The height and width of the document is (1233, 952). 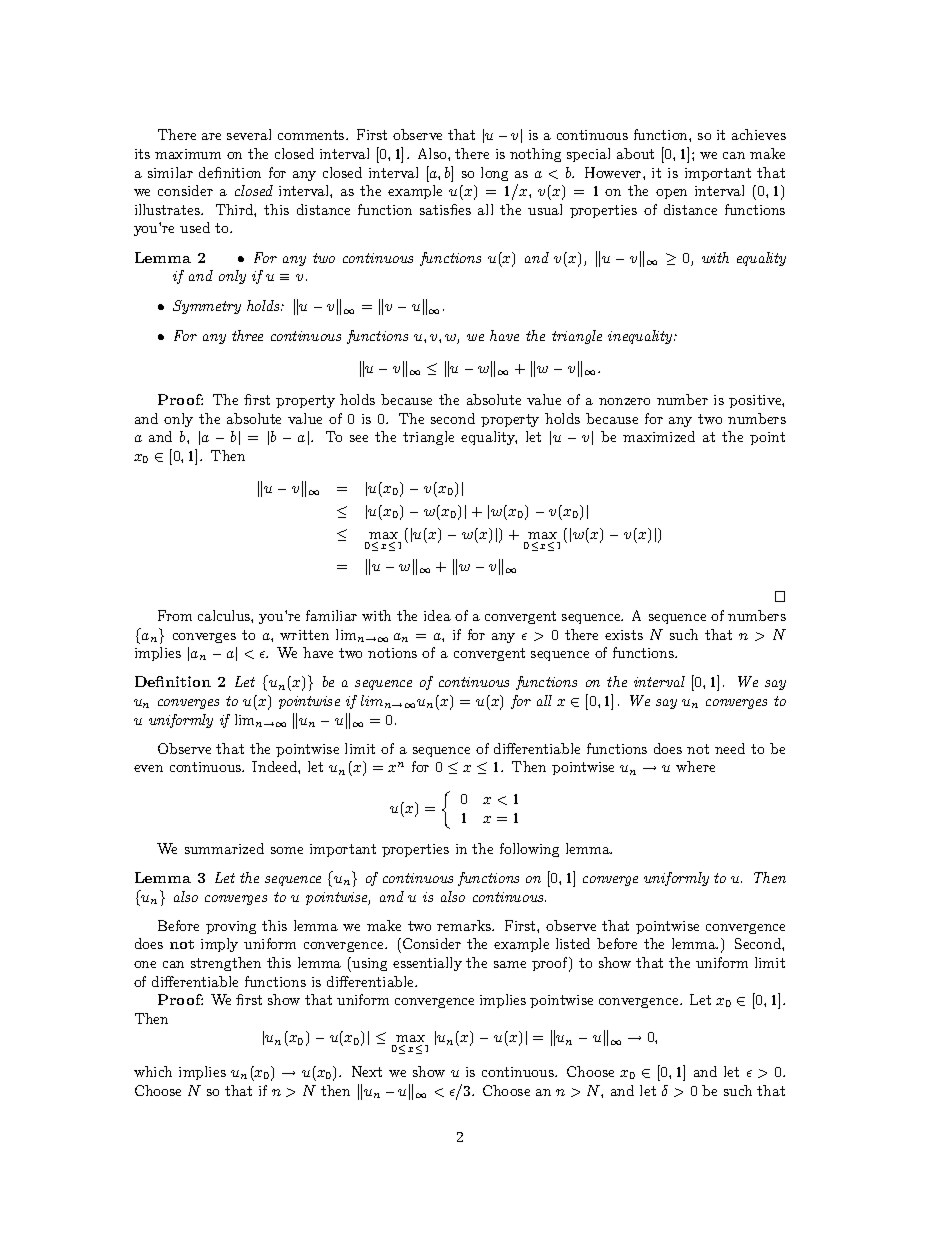 What do you see at coordinates (624, 401) in the document?
I see `nonzero` at bounding box center [624, 401].
